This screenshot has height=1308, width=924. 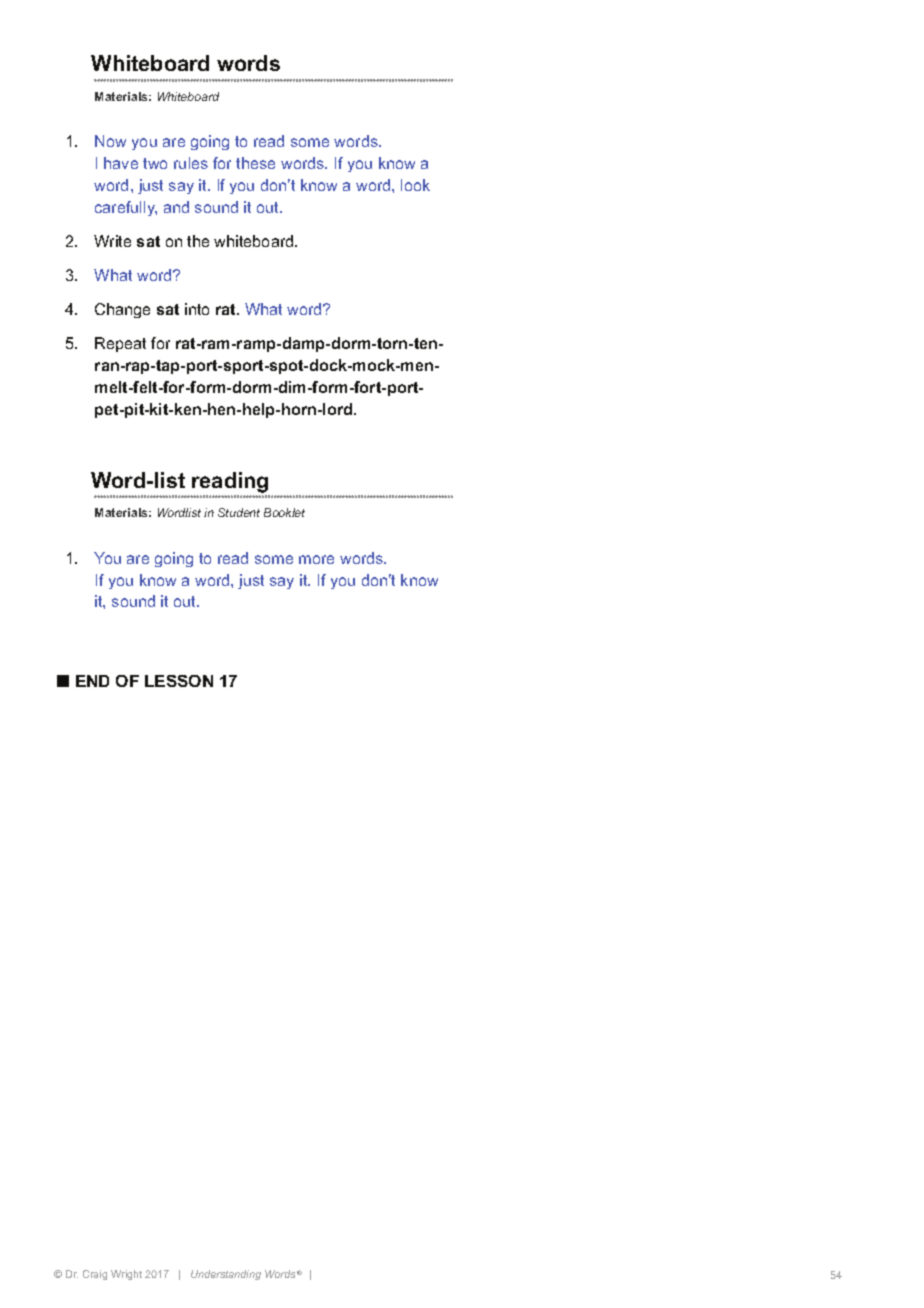 What do you see at coordinates (239, 512) in the screenshot?
I see `Student` at bounding box center [239, 512].
